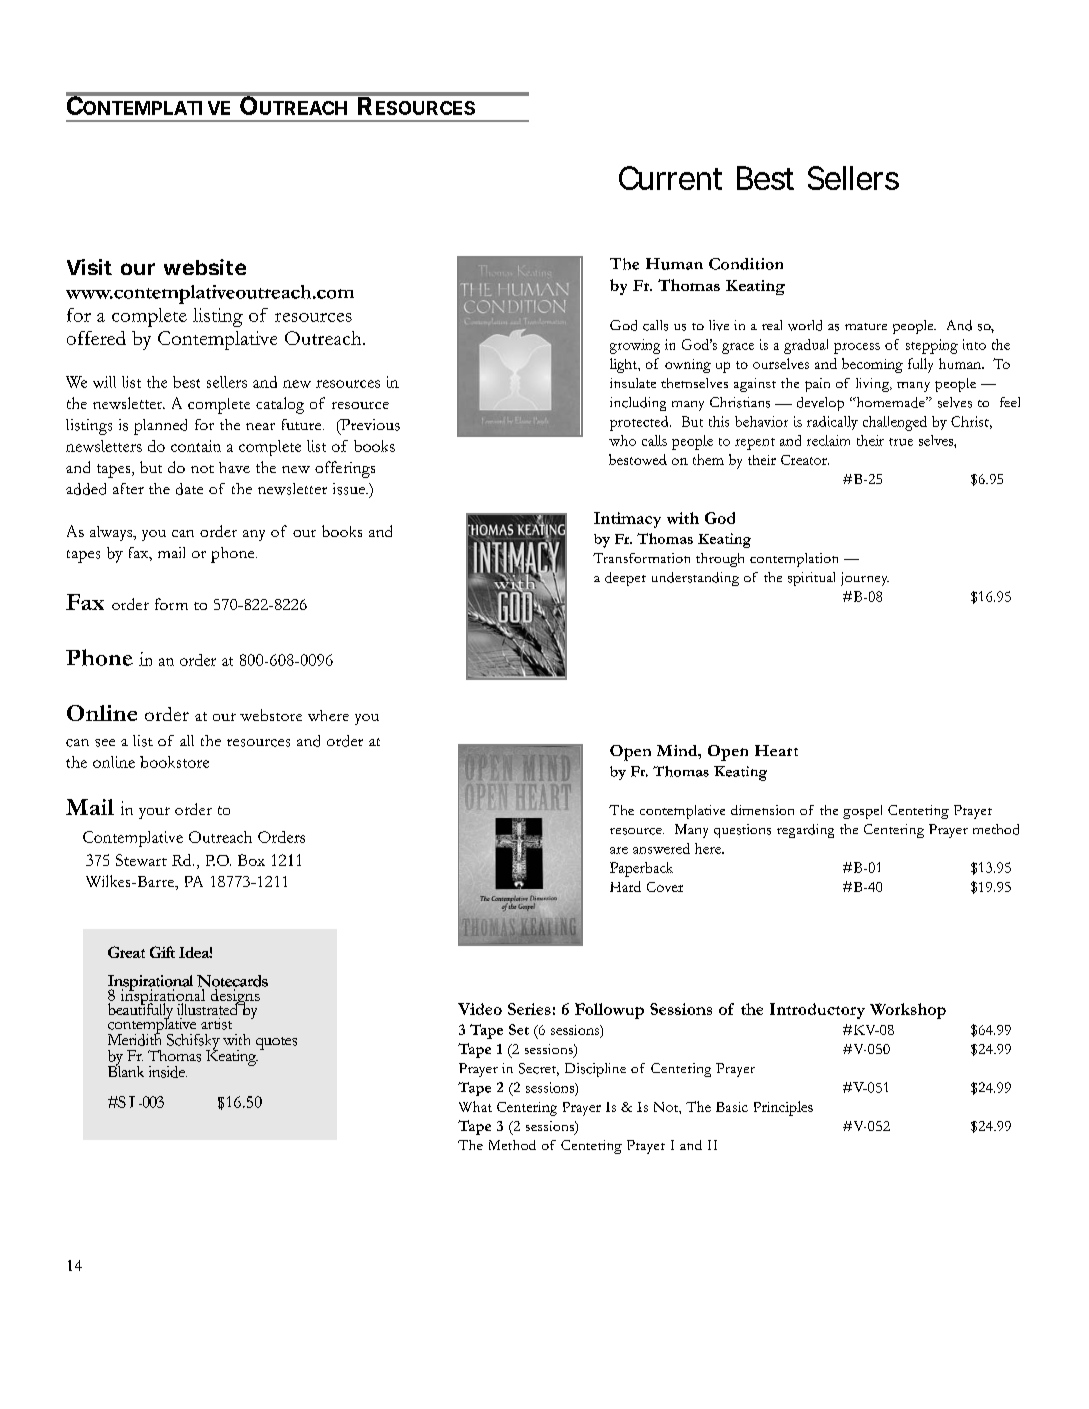 This screenshot has height=1409, width=1089. Describe the element at coordinates (746, 264) in the screenshot. I see `Condition` at that location.
